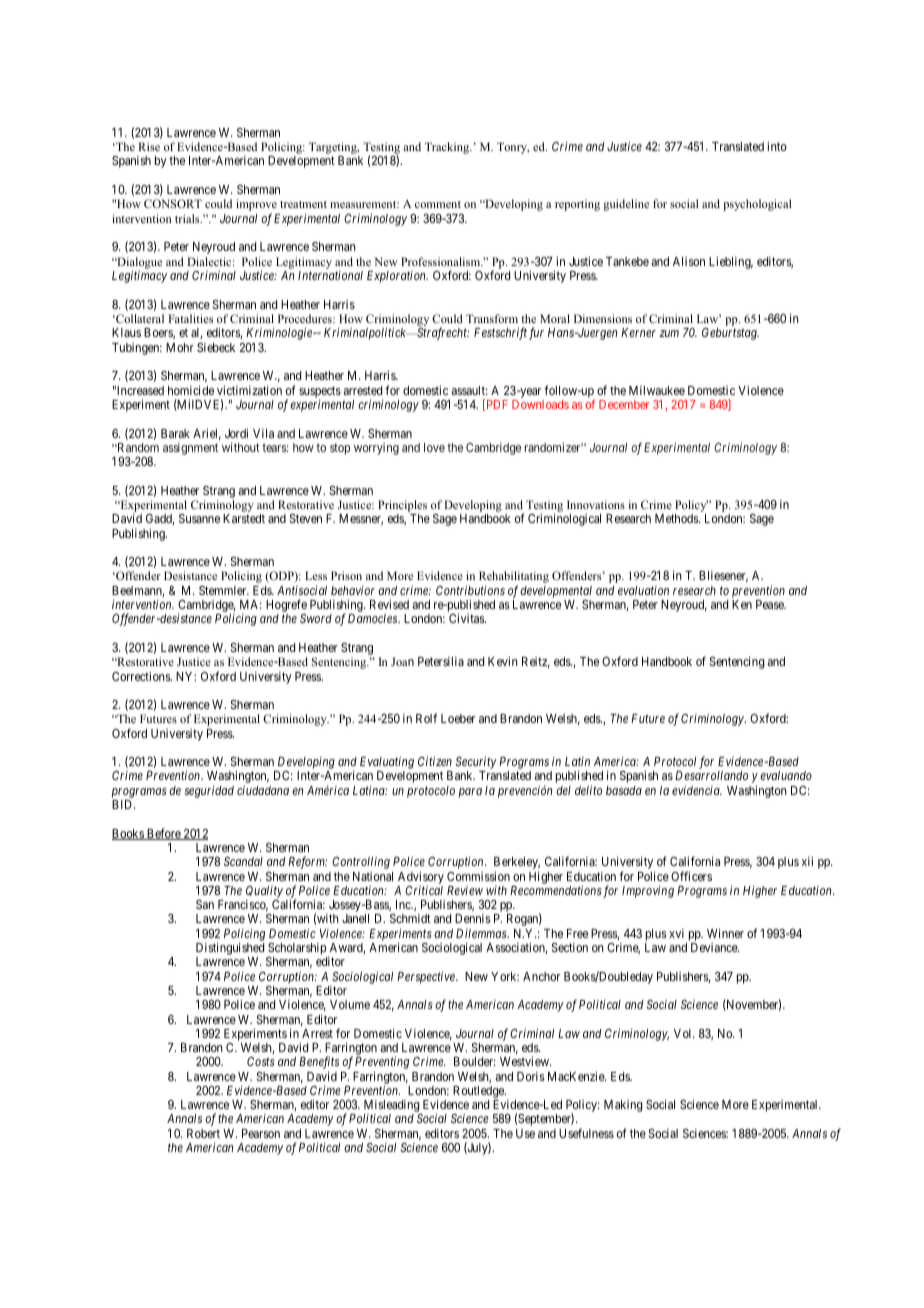 The image size is (924, 1308). What do you see at coordinates (643, 590) in the screenshot?
I see `evaluation` at bounding box center [643, 590].
